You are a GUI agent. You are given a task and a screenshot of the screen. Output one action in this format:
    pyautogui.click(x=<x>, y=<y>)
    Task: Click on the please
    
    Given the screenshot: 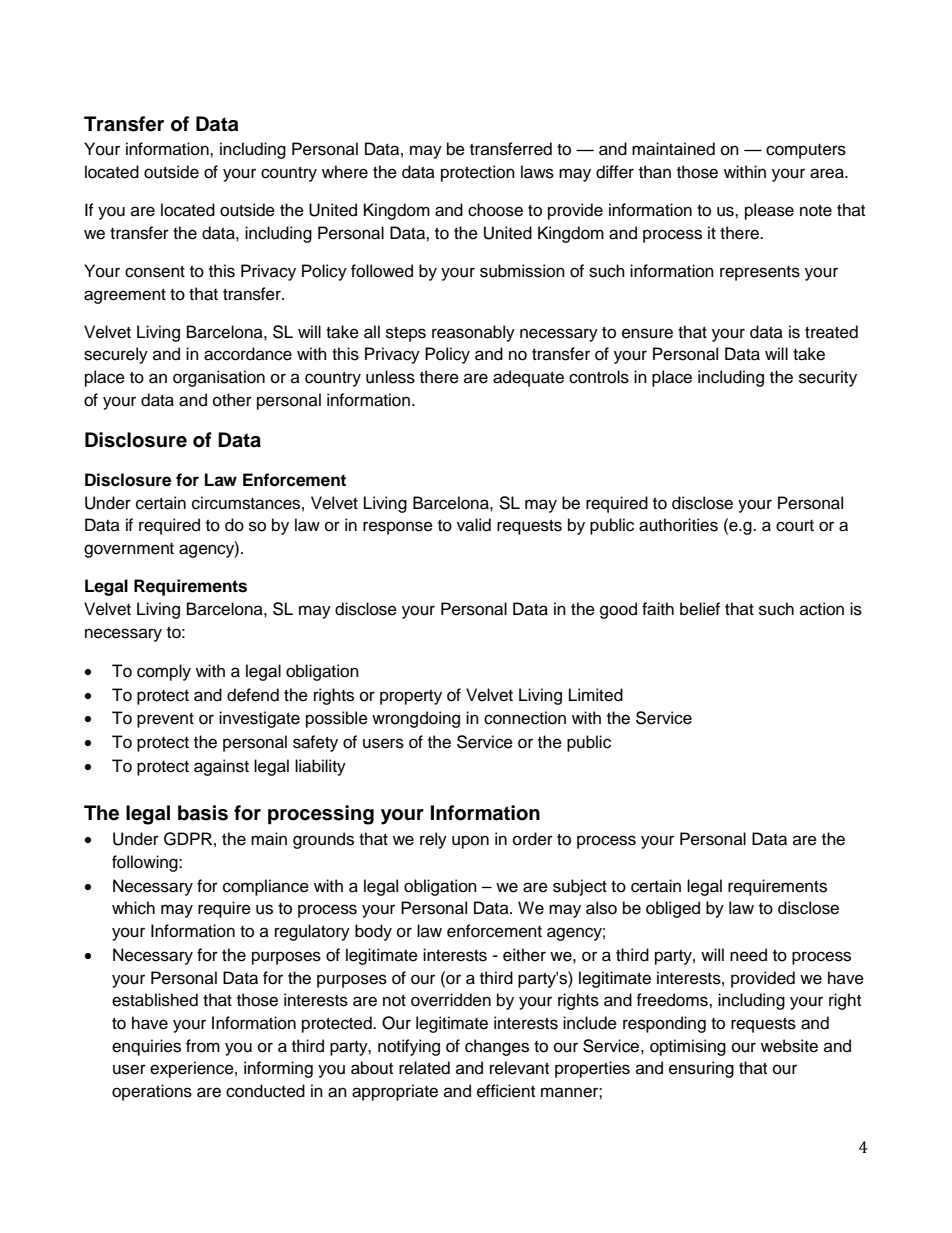 What is the action you would take?
    pyautogui.click(x=769, y=211)
